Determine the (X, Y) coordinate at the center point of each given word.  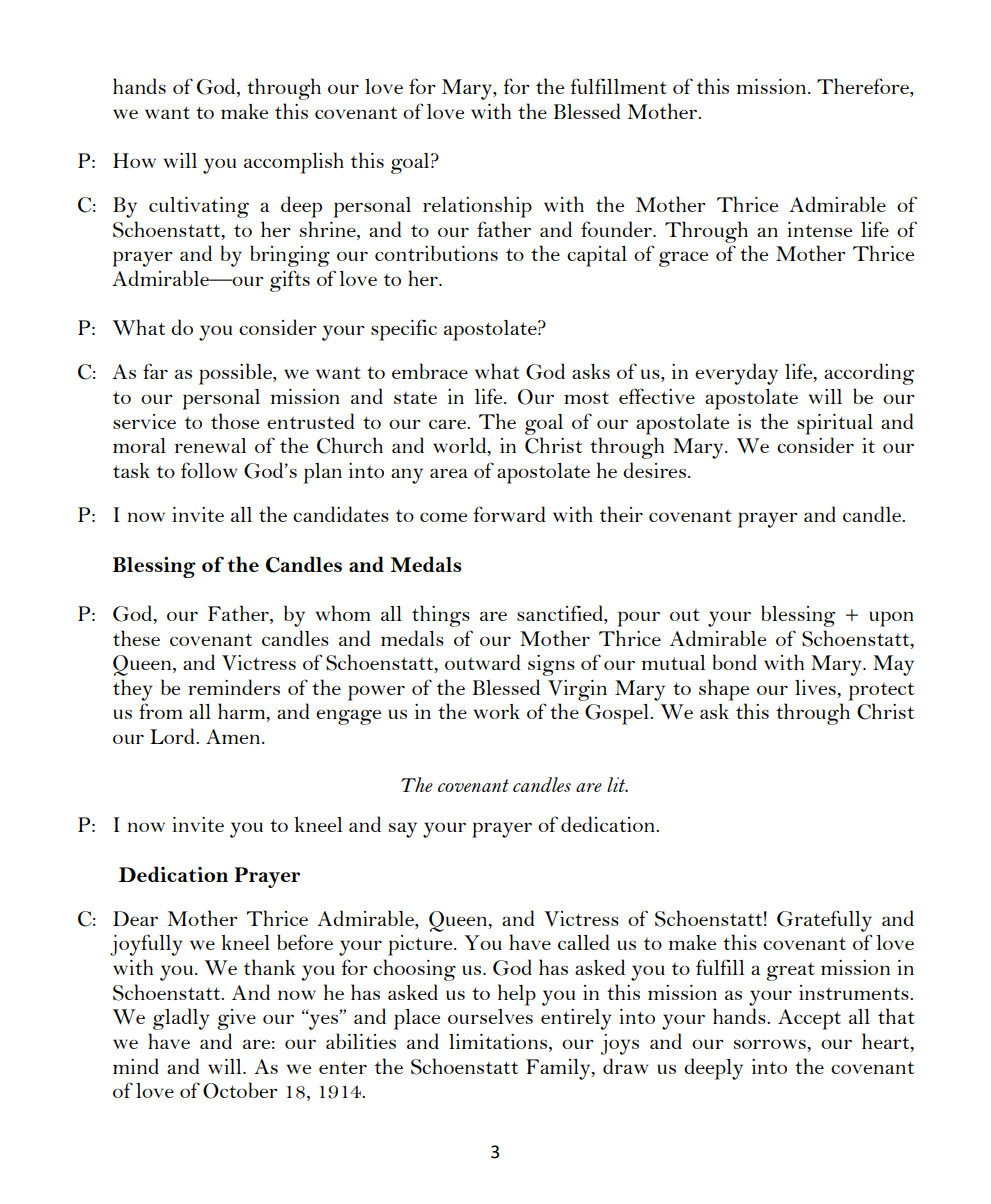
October (240, 1090)
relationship (477, 207)
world (461, 446)
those (235, 421)
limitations (498, 1041)
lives (816, 687)
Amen (234, 736)
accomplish (294, 163)
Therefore (864, 87)
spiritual (835, 424)
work (497, 711)
